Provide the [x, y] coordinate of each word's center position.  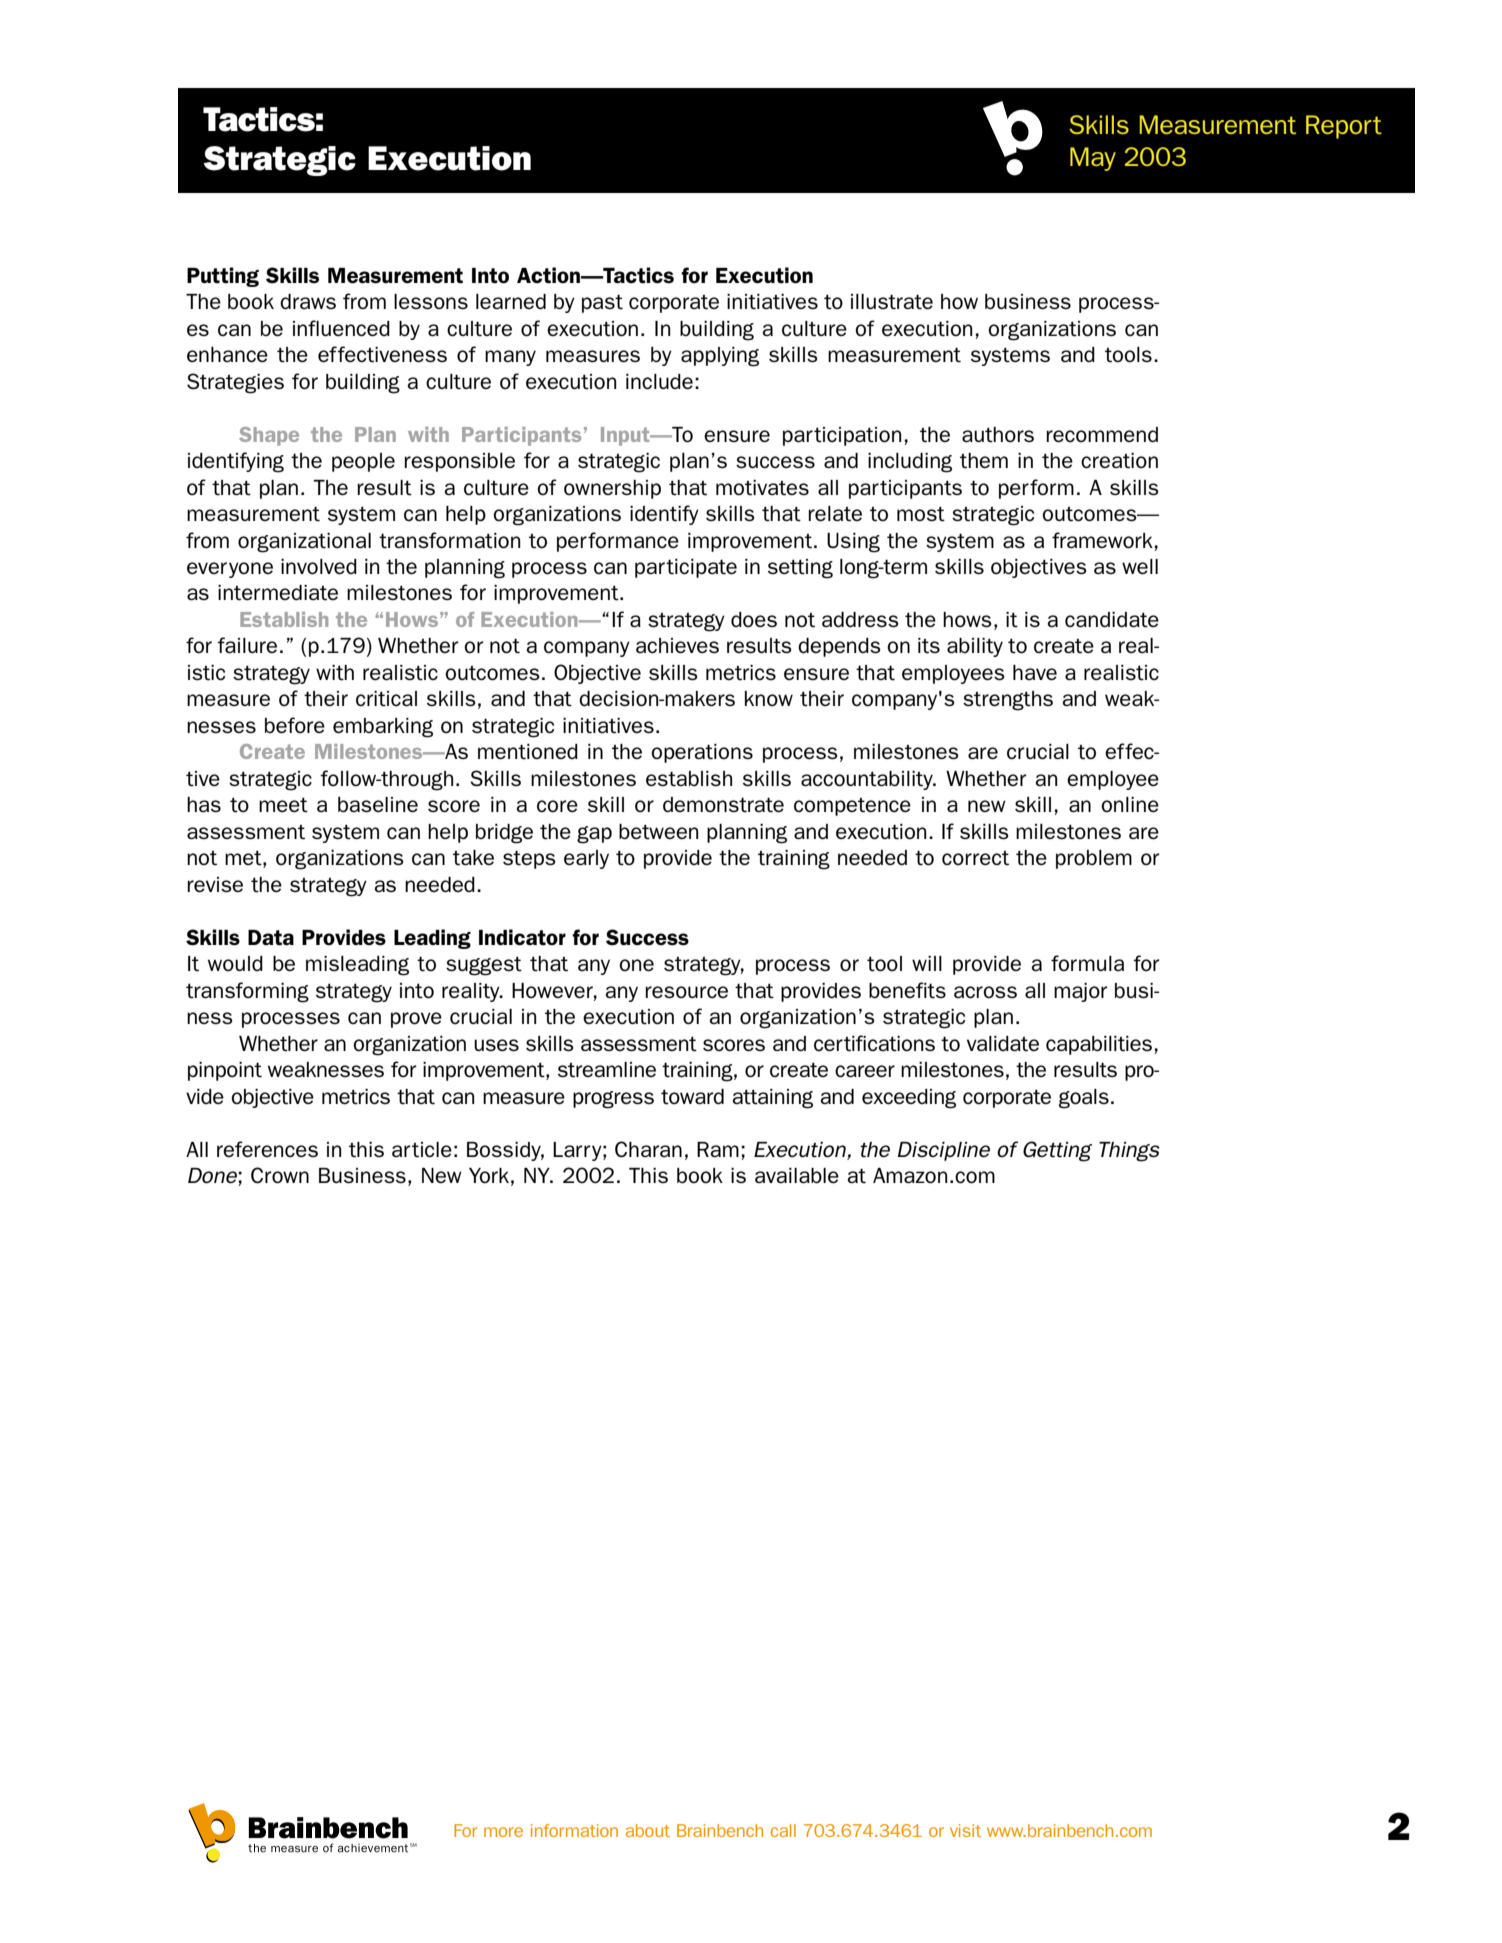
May [1093, 159]
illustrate [892, 302]
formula [1087, 963]
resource [686, 992]
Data [271, 938]
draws [308, 302]
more [503, 1832]
